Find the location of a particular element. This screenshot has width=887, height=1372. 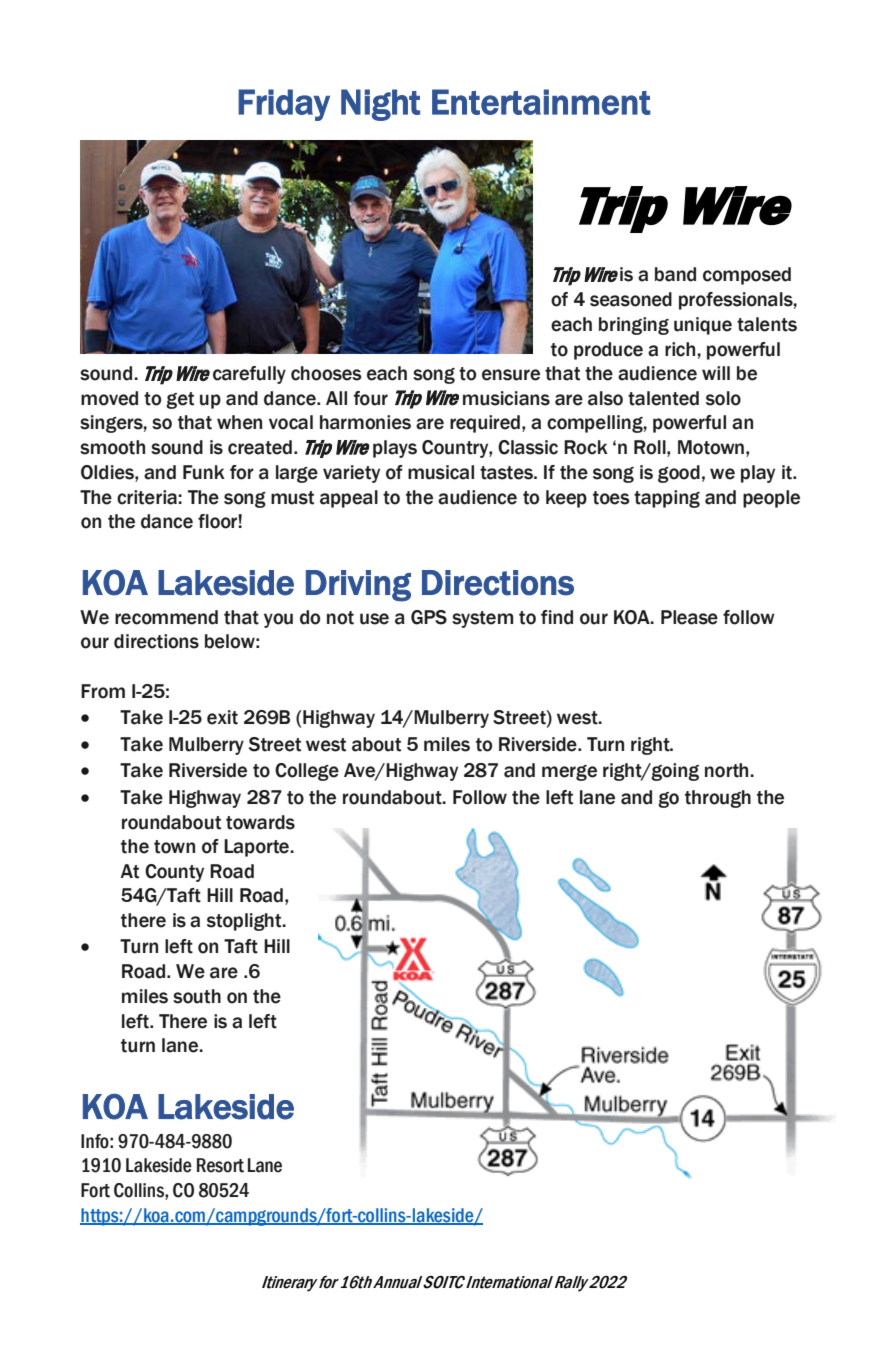

Friday is located at coordinates (284, 105).
